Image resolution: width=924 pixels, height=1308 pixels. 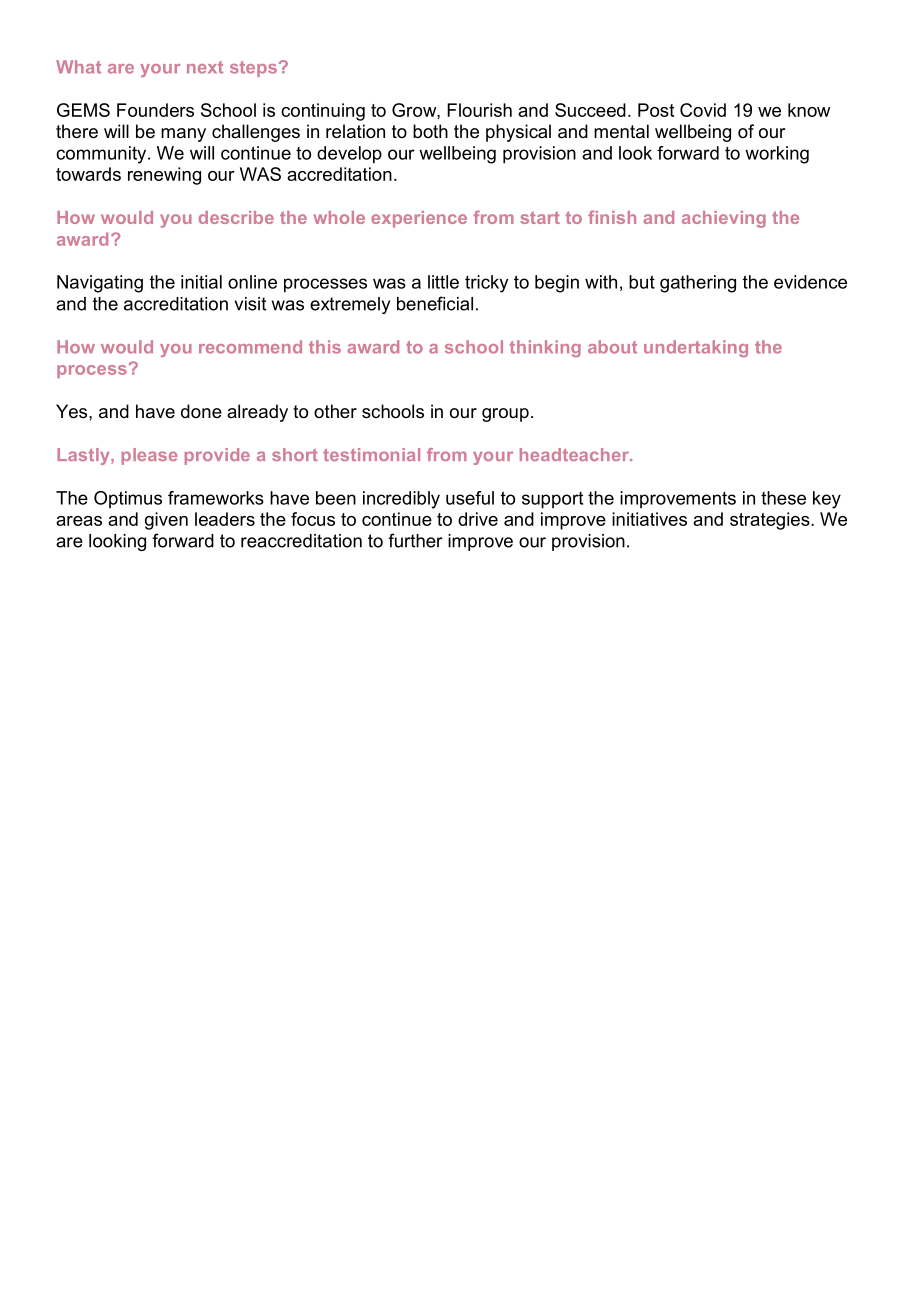 What do you see at coordinates (479, 110) in the document?
I see `Flourish` at bounding box center [479, 110].
